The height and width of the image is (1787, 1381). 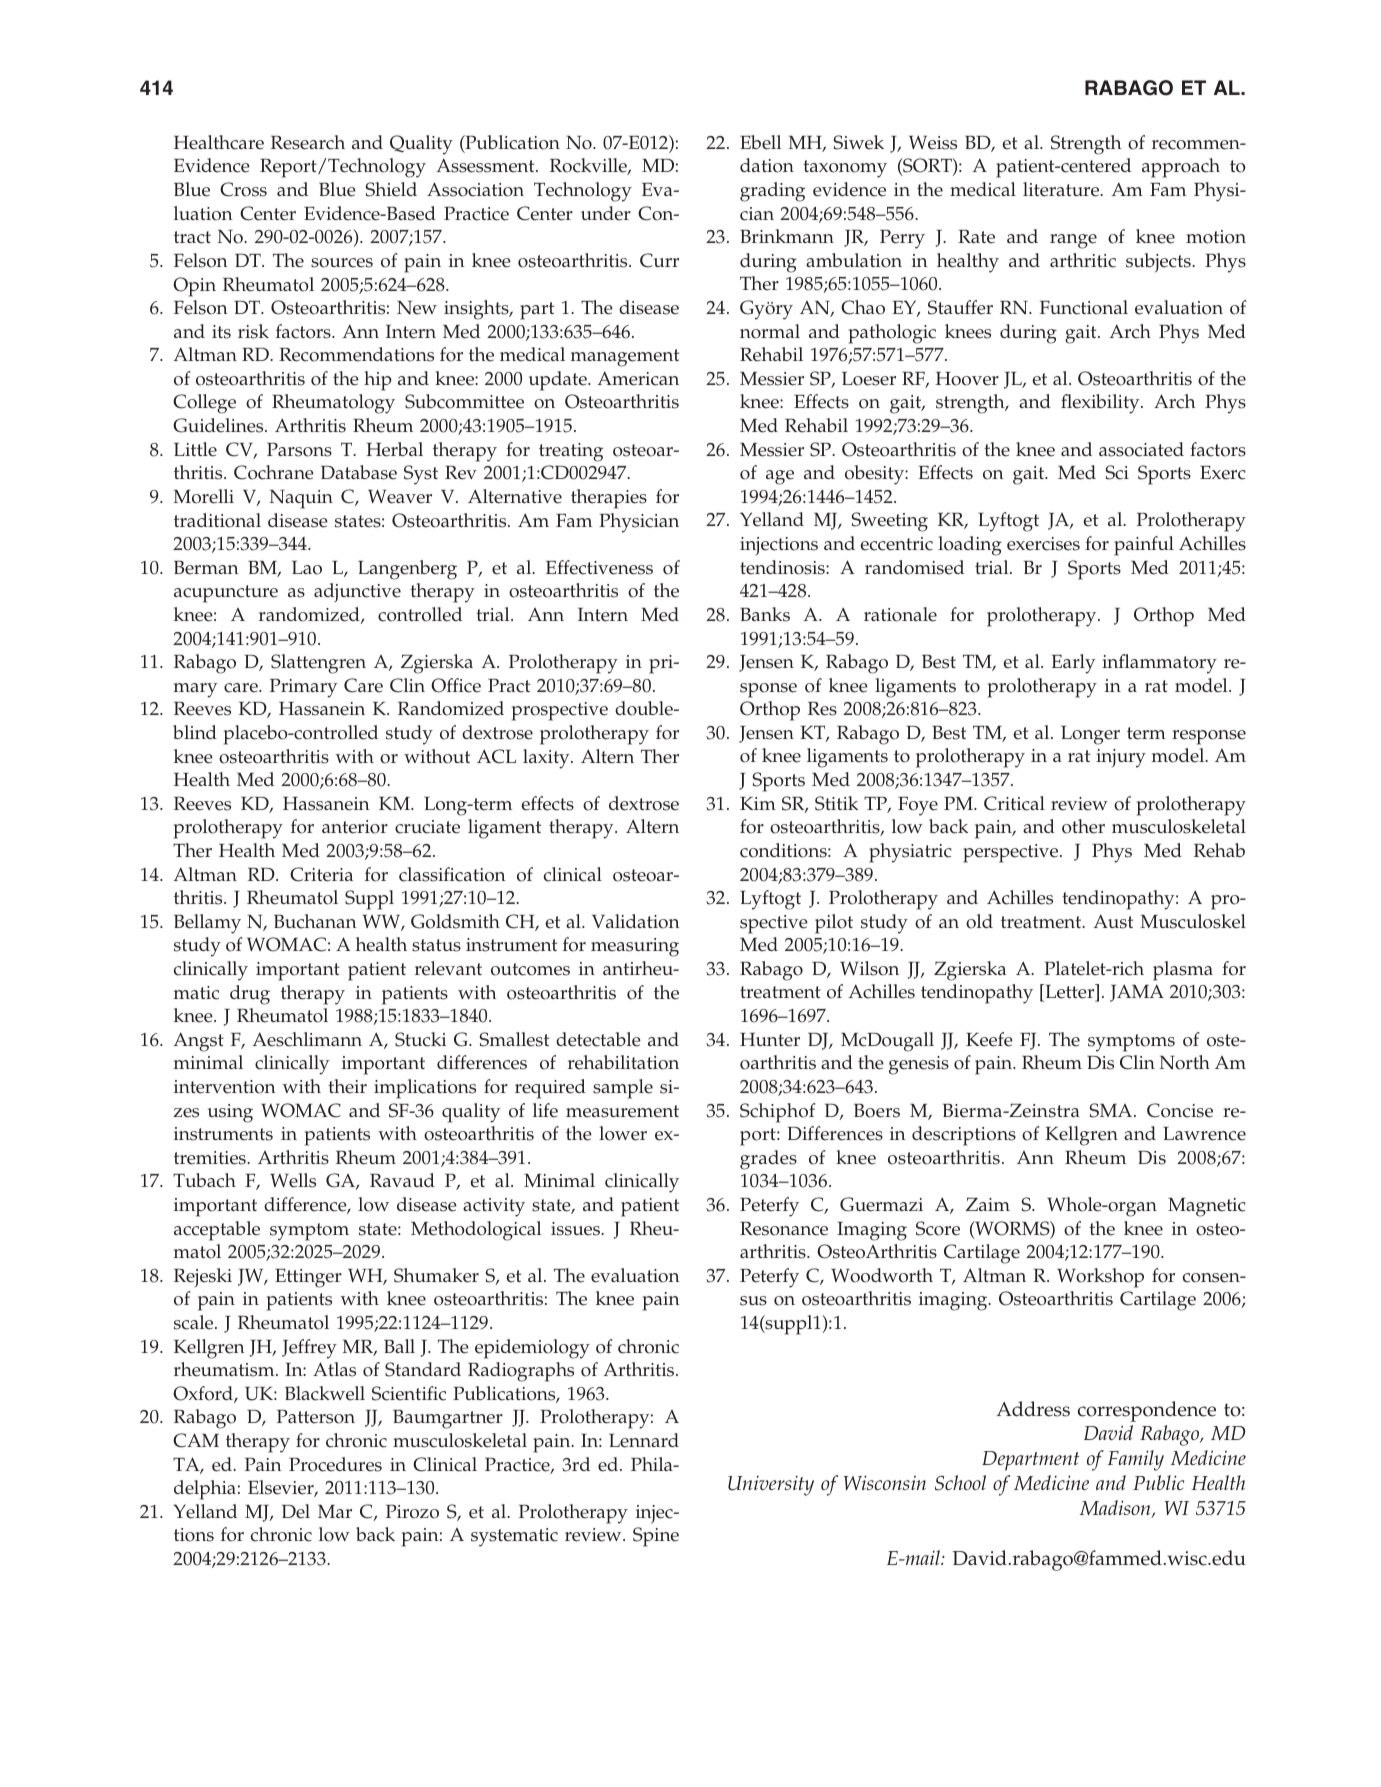 I want to click on Effectiveness, so click(x=599, y=567).
